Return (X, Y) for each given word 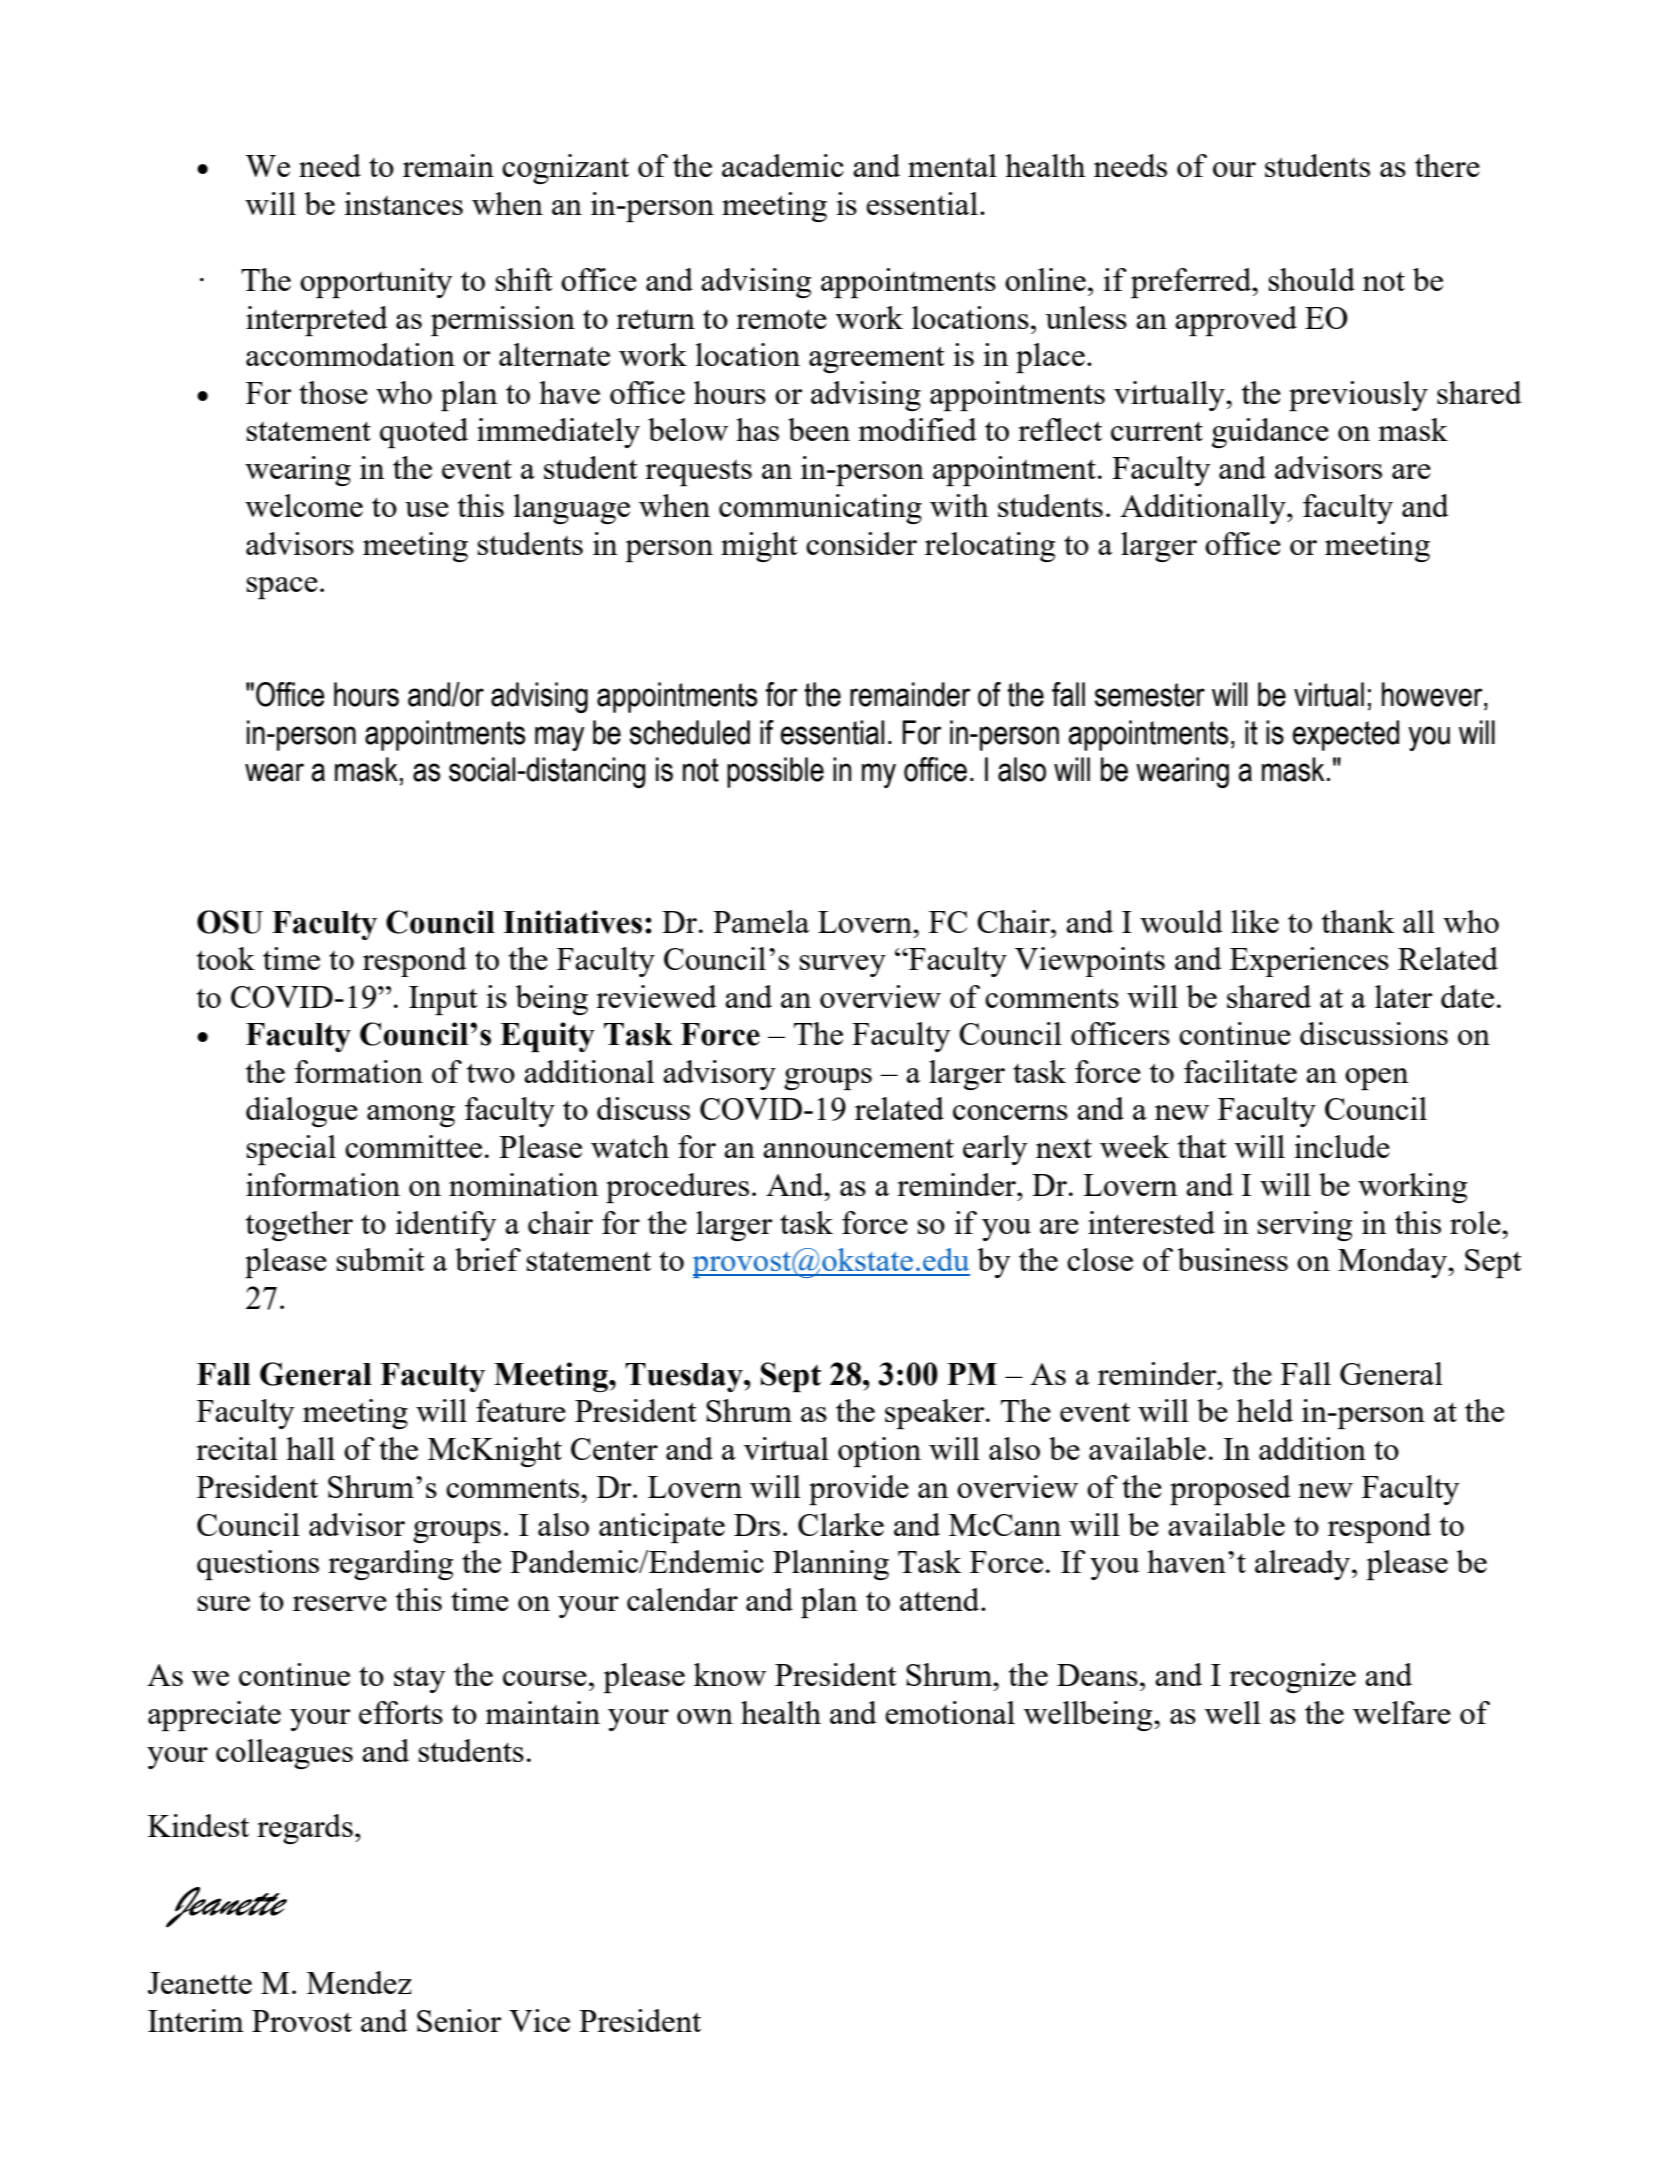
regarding (390, 1565)
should (1312, 279)
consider (861, 543)
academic (783, 165)
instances (404, 203)
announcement (858, 1148)
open (1377, 1079)
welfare (1402, 1712)
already (1304, 1565)
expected (1345, 735)
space (282, 588)
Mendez (359, 1982)
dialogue (302, 1112)
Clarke (841, 1524)
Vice (539, 2020)
